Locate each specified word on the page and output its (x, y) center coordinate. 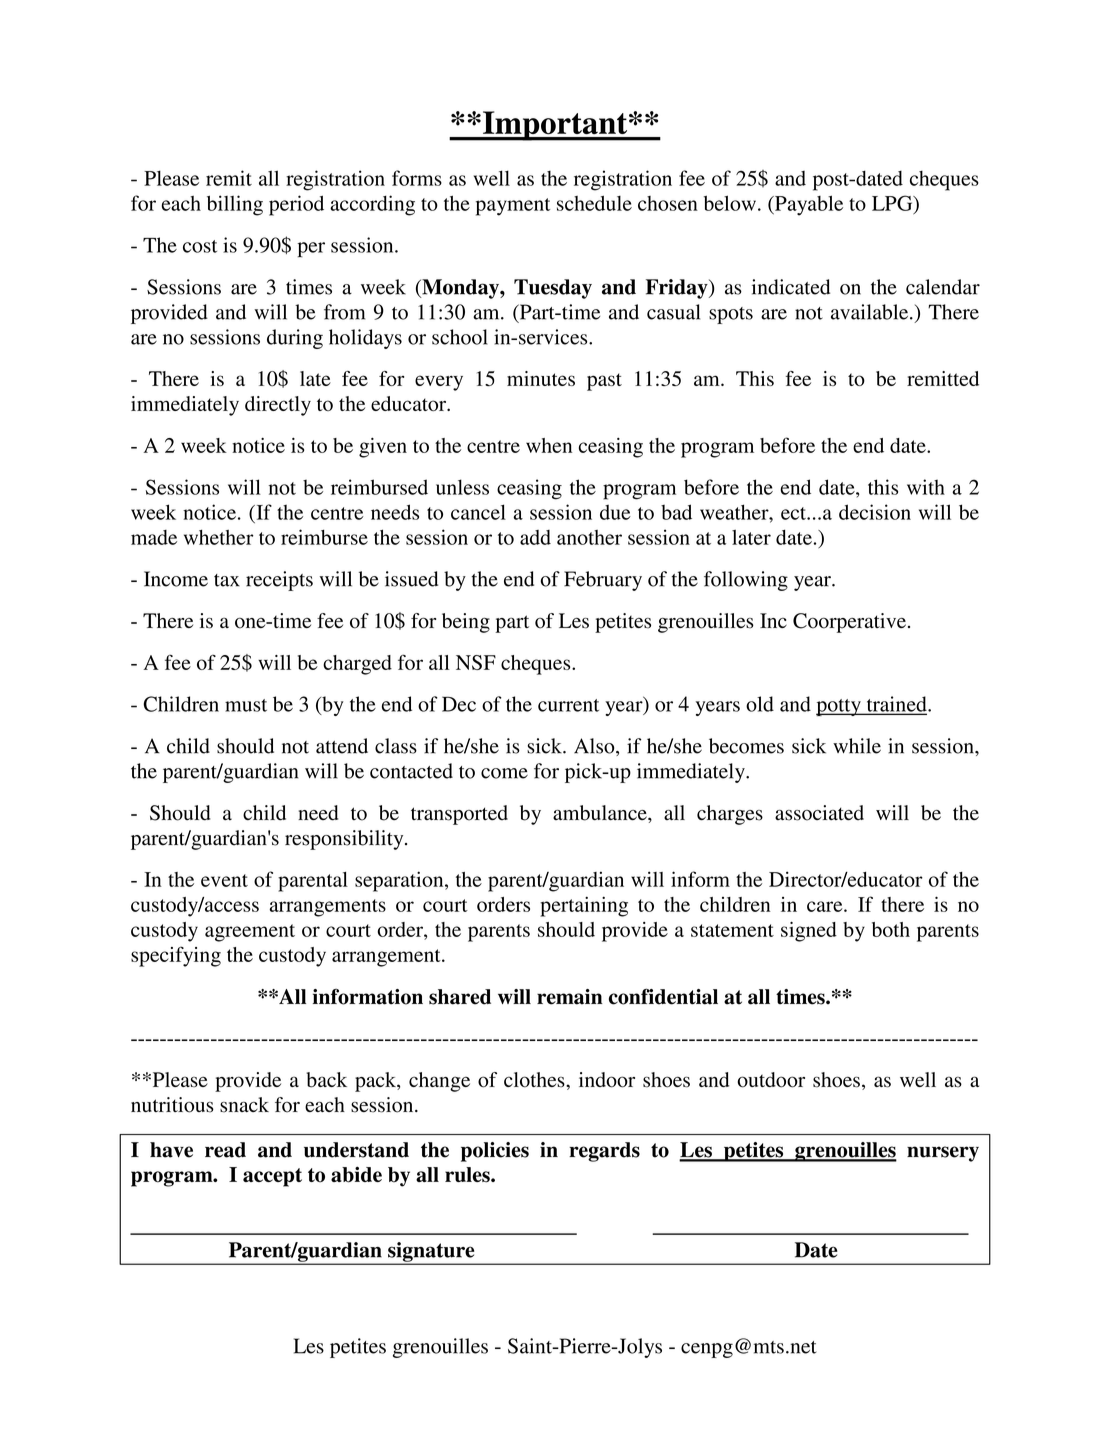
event (224, 880)
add (535, 537)
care (826, 906)
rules (468, 1175)
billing (235, 205)
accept (272, 1177)
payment (513, 207)
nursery (943, 1154)
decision (875, 512)
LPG (893, 204)
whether (219, 537)
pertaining (584, 906)
